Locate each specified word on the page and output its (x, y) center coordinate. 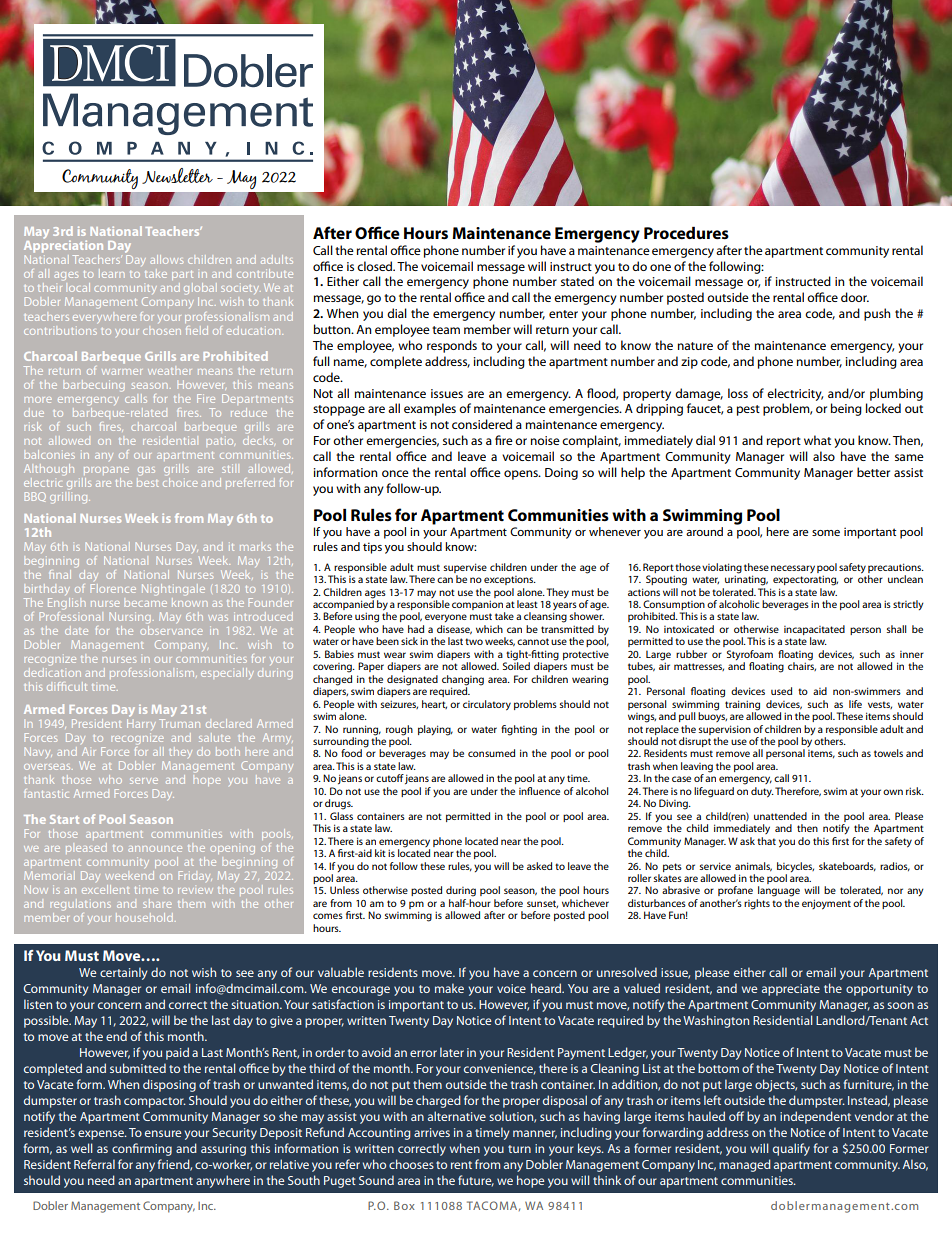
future (476, 1181)
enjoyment (826, 904)
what (817, 440)
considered (482, 424)
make (449, 988)
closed (376, 266)
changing (463, 680)
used (781, 691)
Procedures (686, 233)
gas (146, 471)
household (144, 917)
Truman (179, 722)
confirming (142, 1149)
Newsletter (177, 176)
